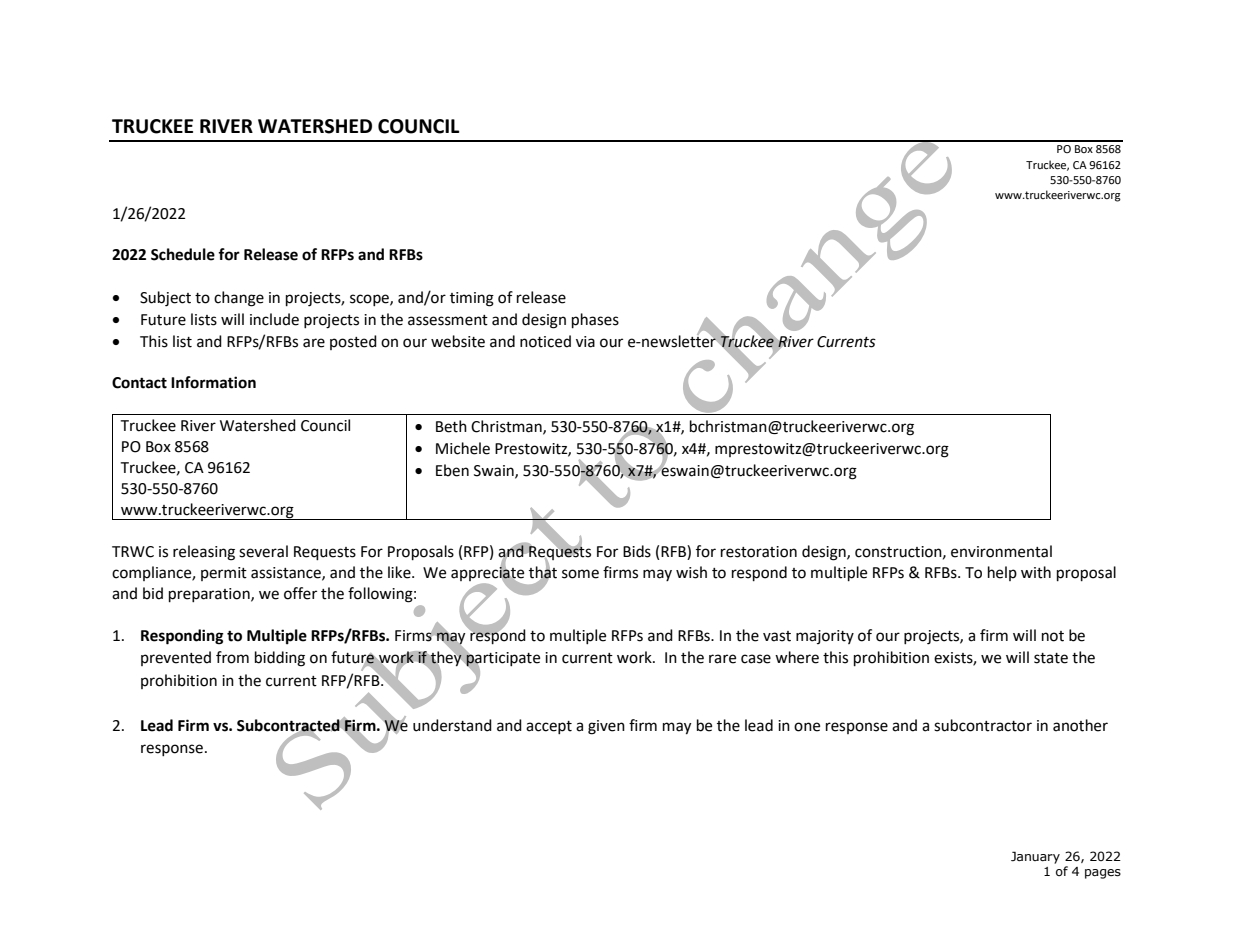  Describe the element at coordinates (239, 299) in the page. I see `change` at that location.
